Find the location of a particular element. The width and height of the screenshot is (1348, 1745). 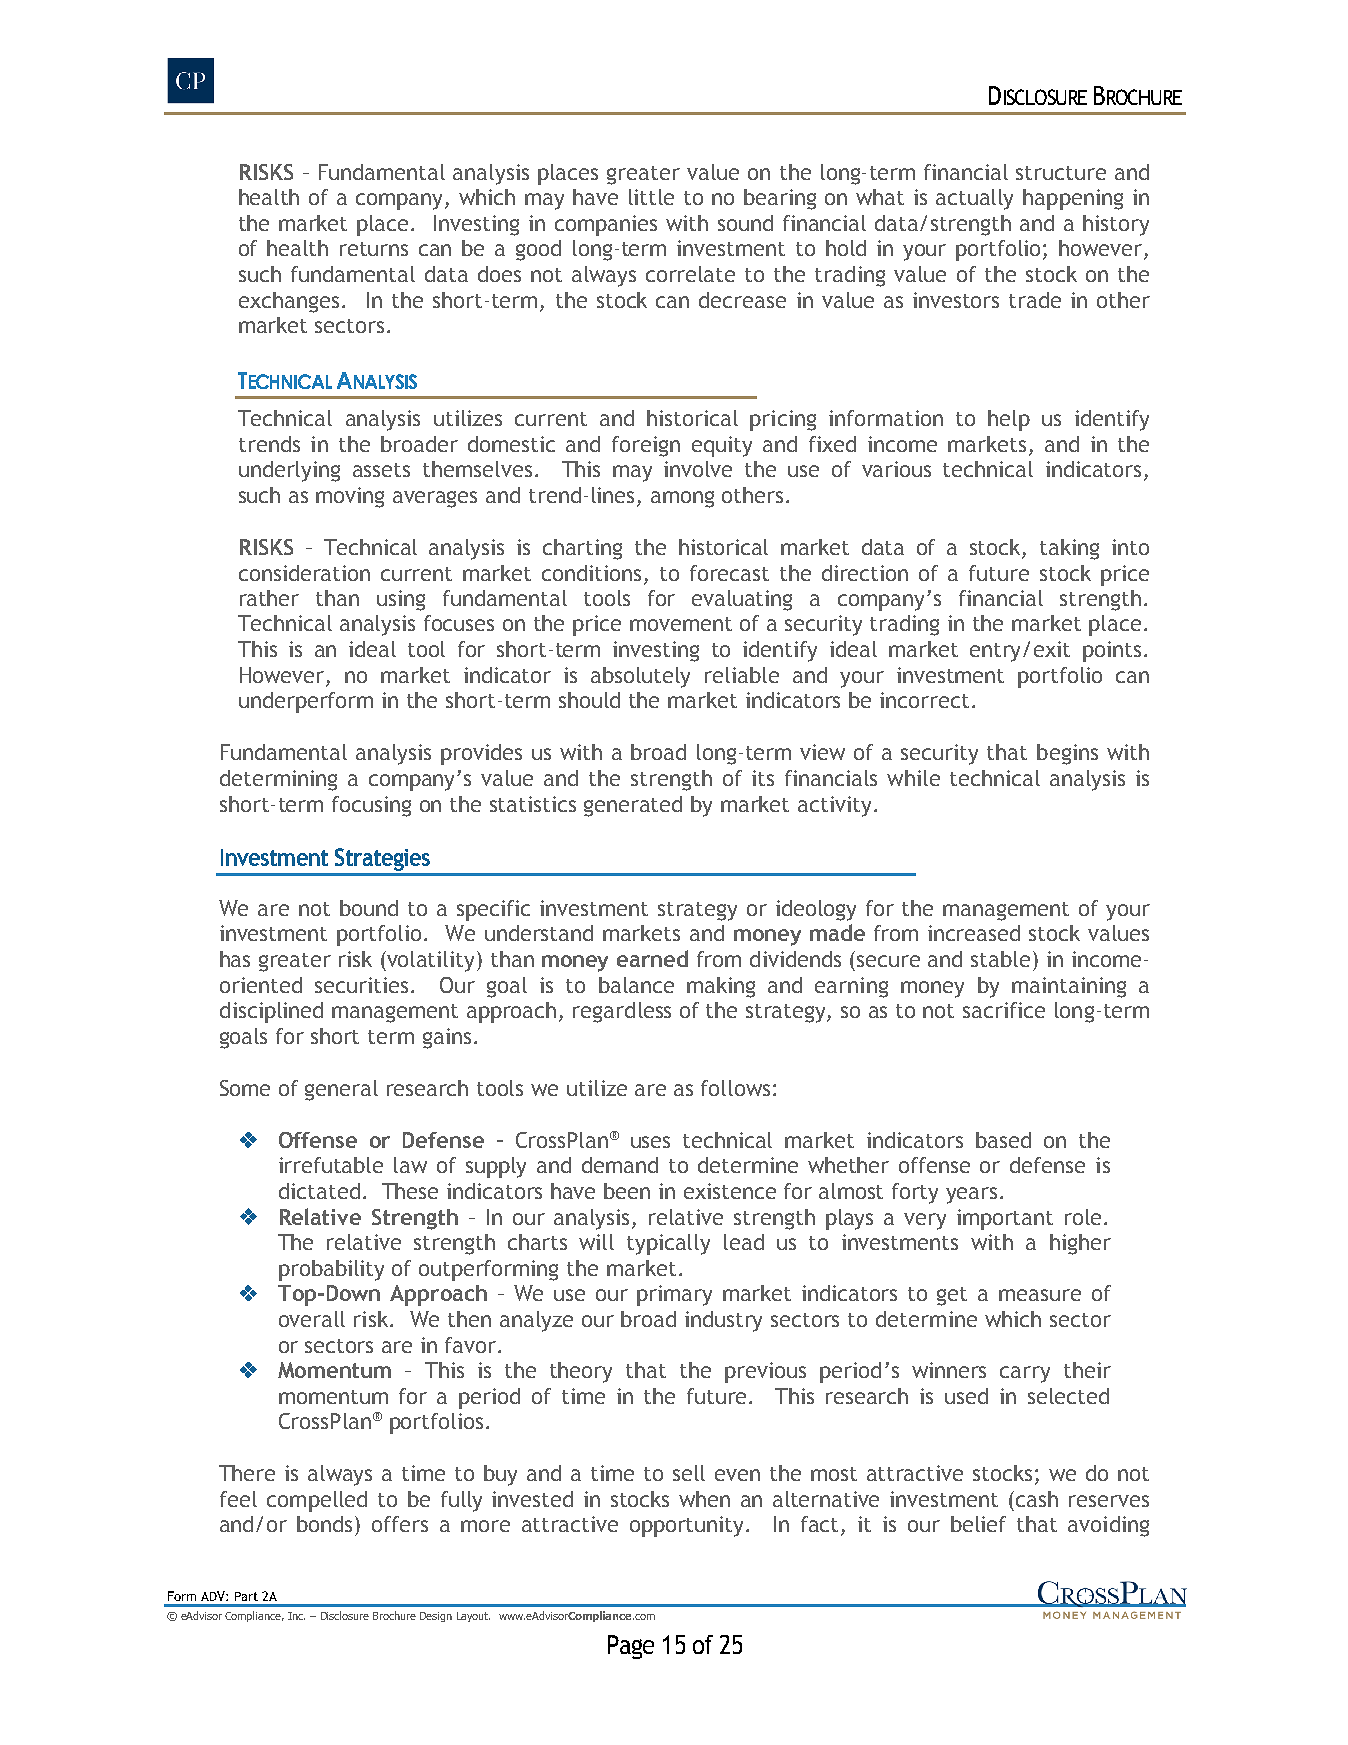

points is located at coordinates (1112, 651).
